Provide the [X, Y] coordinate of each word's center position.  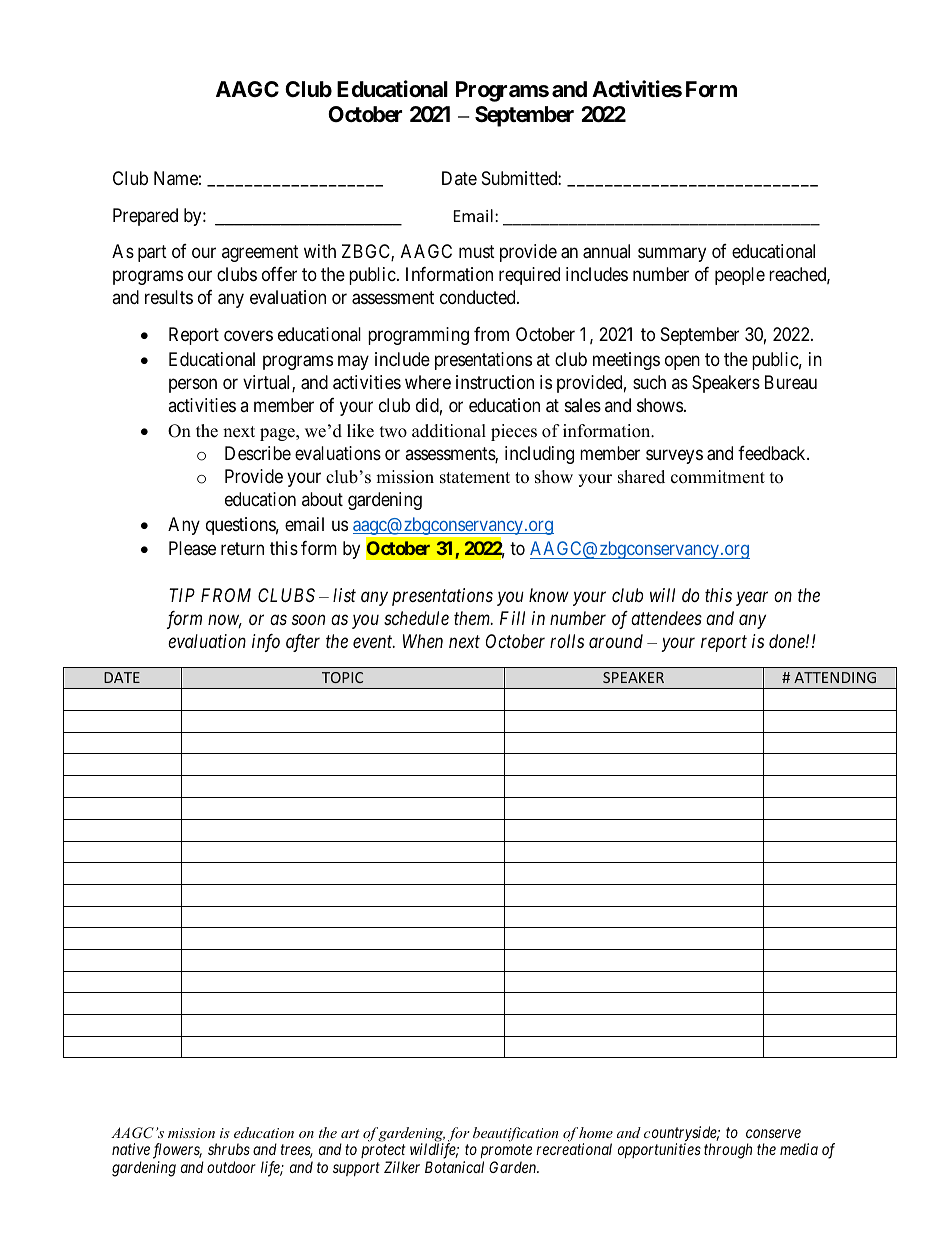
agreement [260, 253]
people [740, 276]
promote [506, 1153]
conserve [773, 1133]
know [549, 595]
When [423, 641]
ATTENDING [835, 677]
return [242, 548]
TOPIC [342, 677]
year [752, 599]
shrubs [229, 1149]
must [477, 251]
